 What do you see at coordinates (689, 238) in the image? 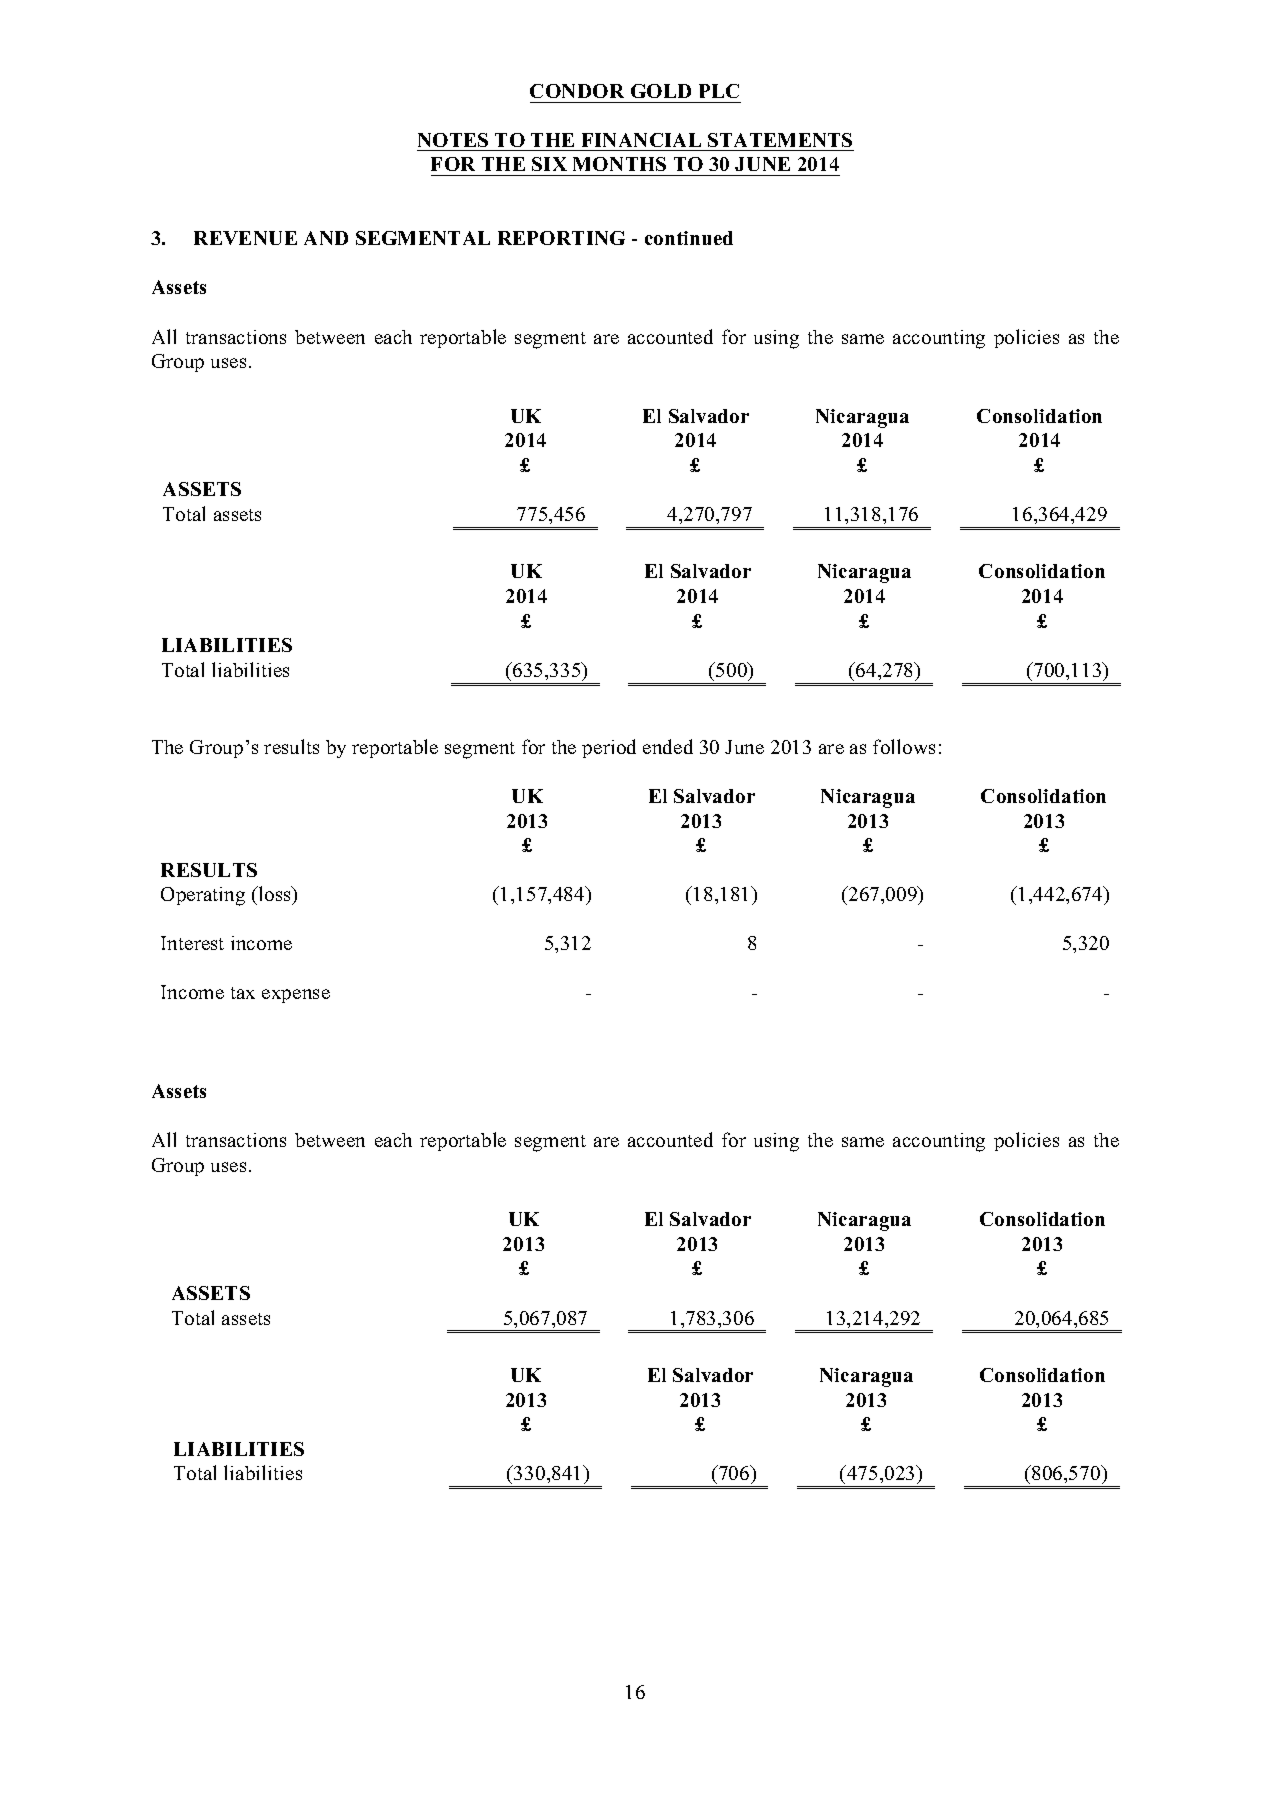
I see `continued` at bounding box center [689, 238].
